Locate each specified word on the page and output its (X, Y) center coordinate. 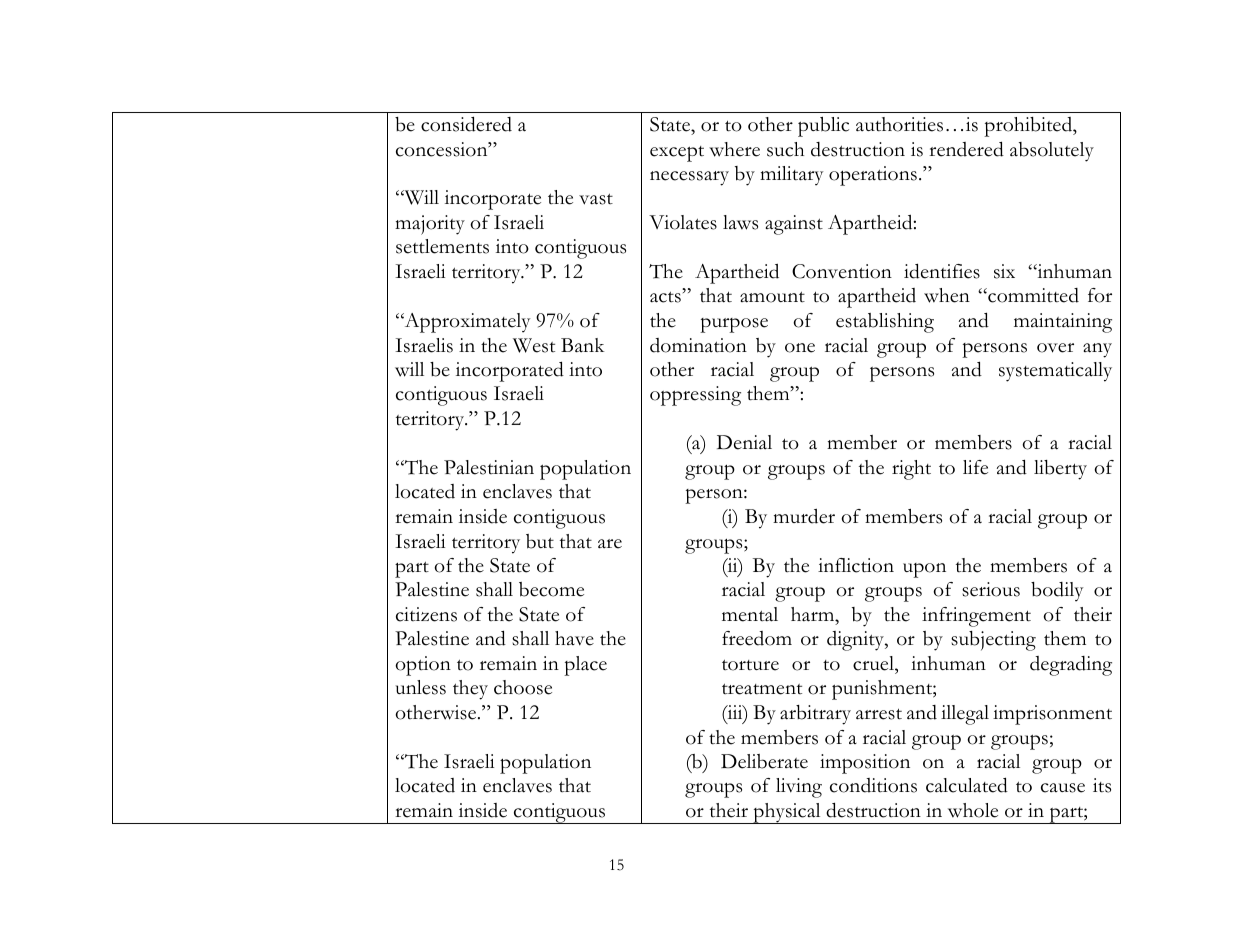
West (534, 345)
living (799, 788)
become (551, 589)
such (785, 149)
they (470, 690)
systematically (1055, 372)
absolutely (1052, 152)
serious (991, 589)
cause (1063, 788)
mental (750, 614)
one (800, 348)
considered (466, 124)
